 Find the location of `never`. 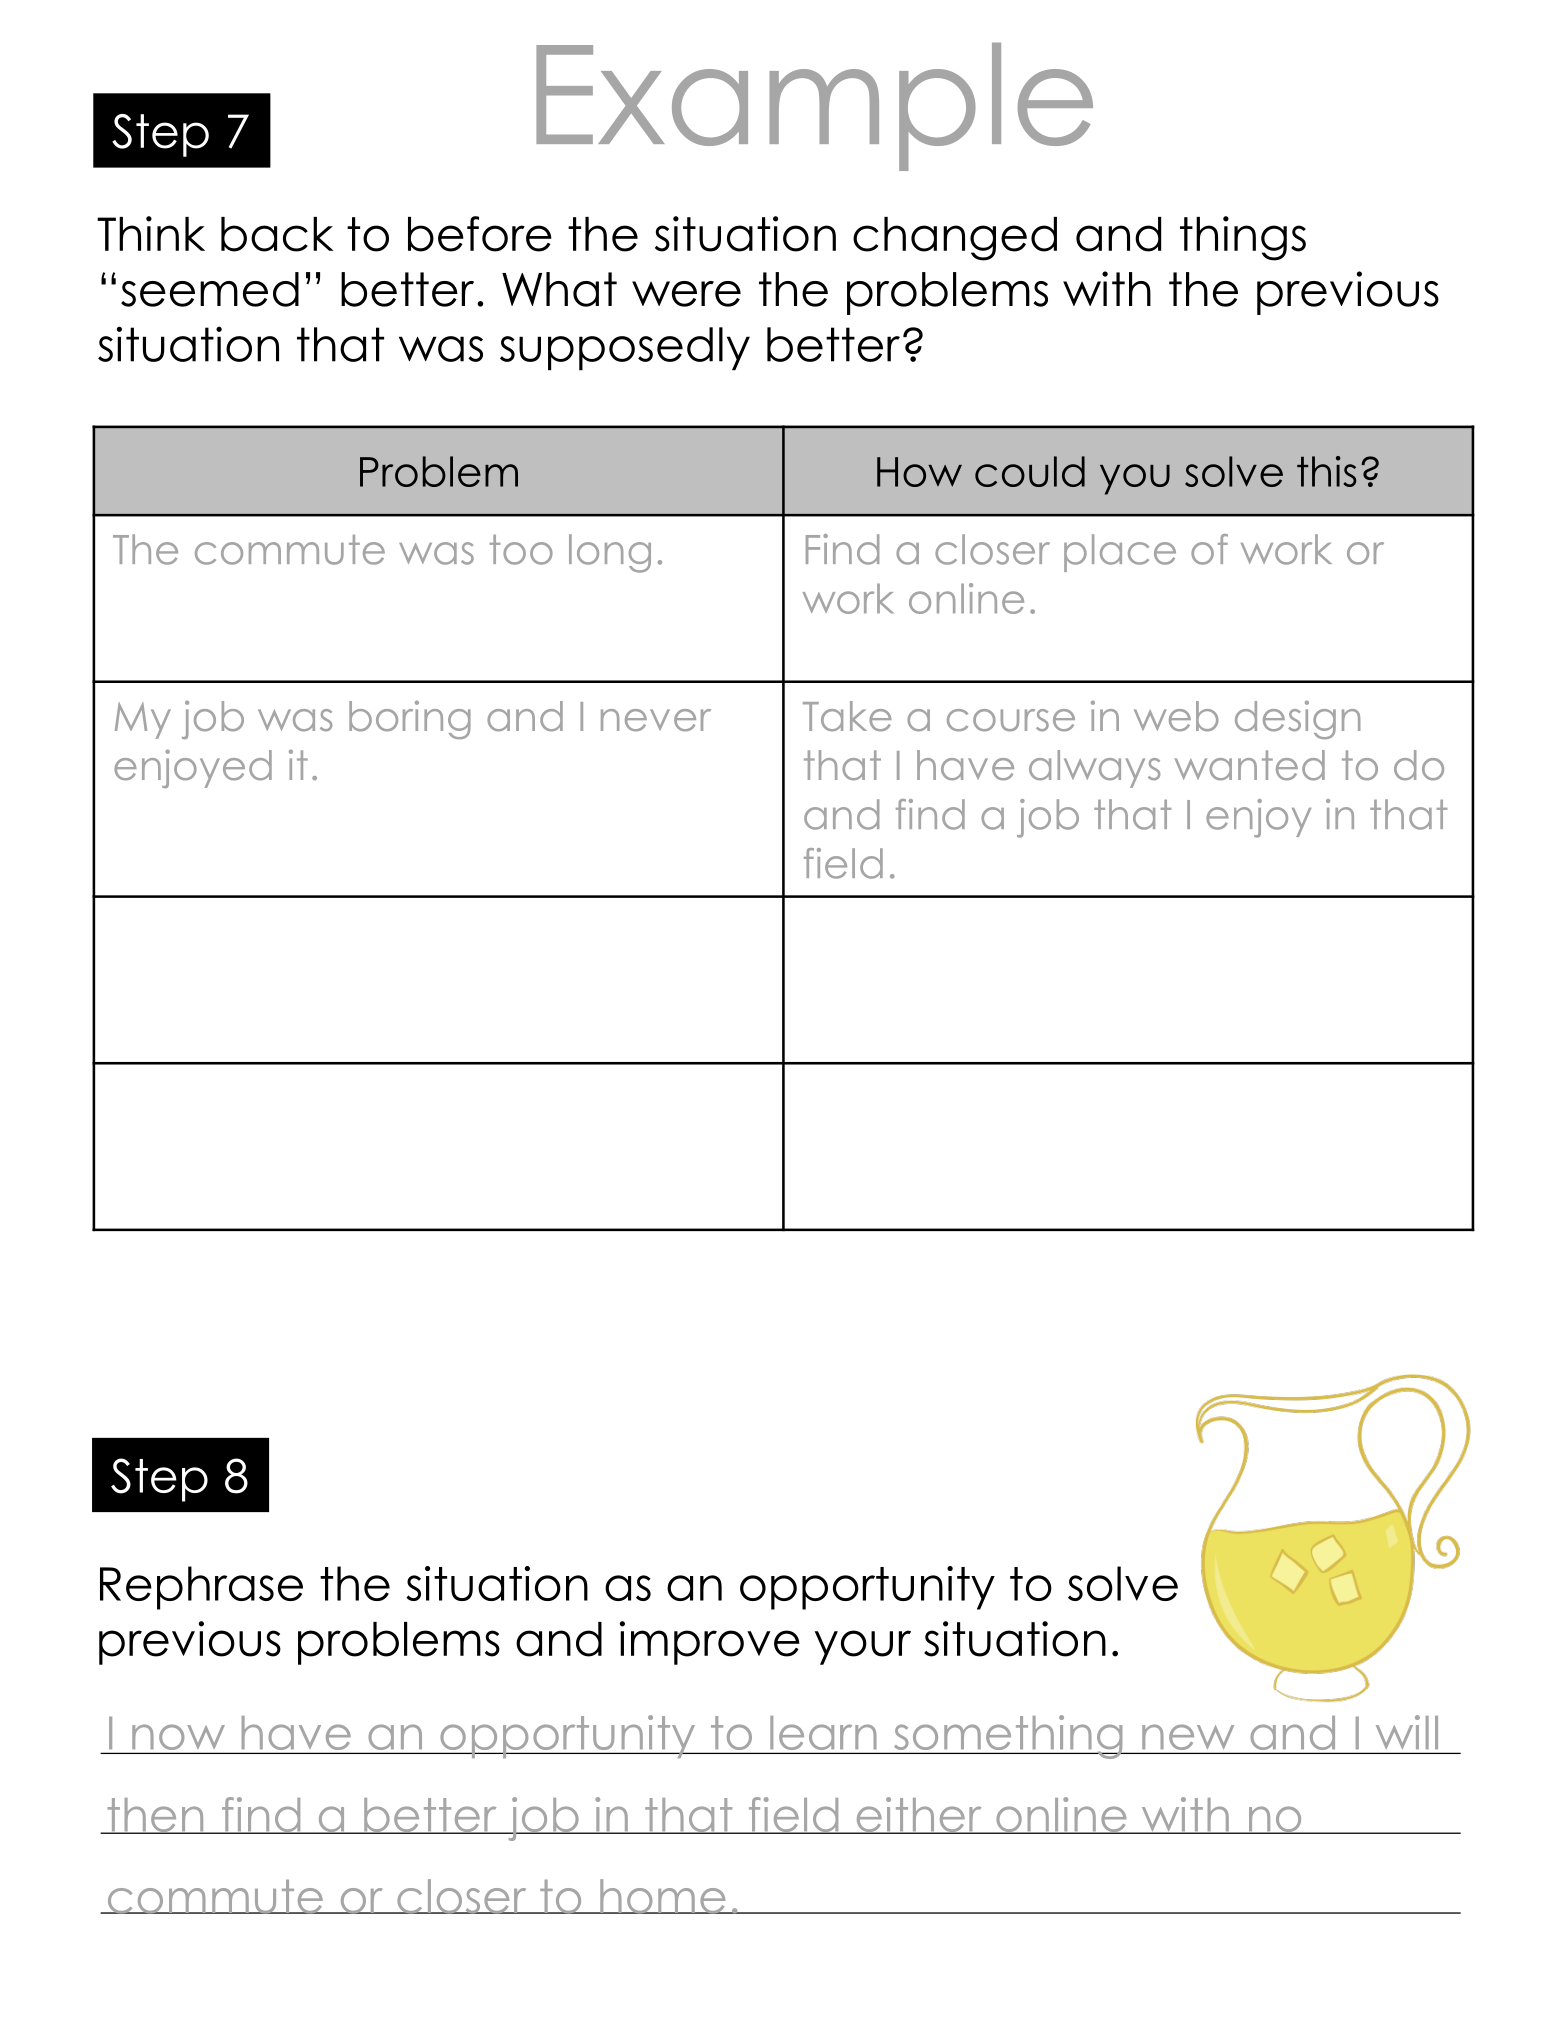

never is located at coordinates (656, 720).
